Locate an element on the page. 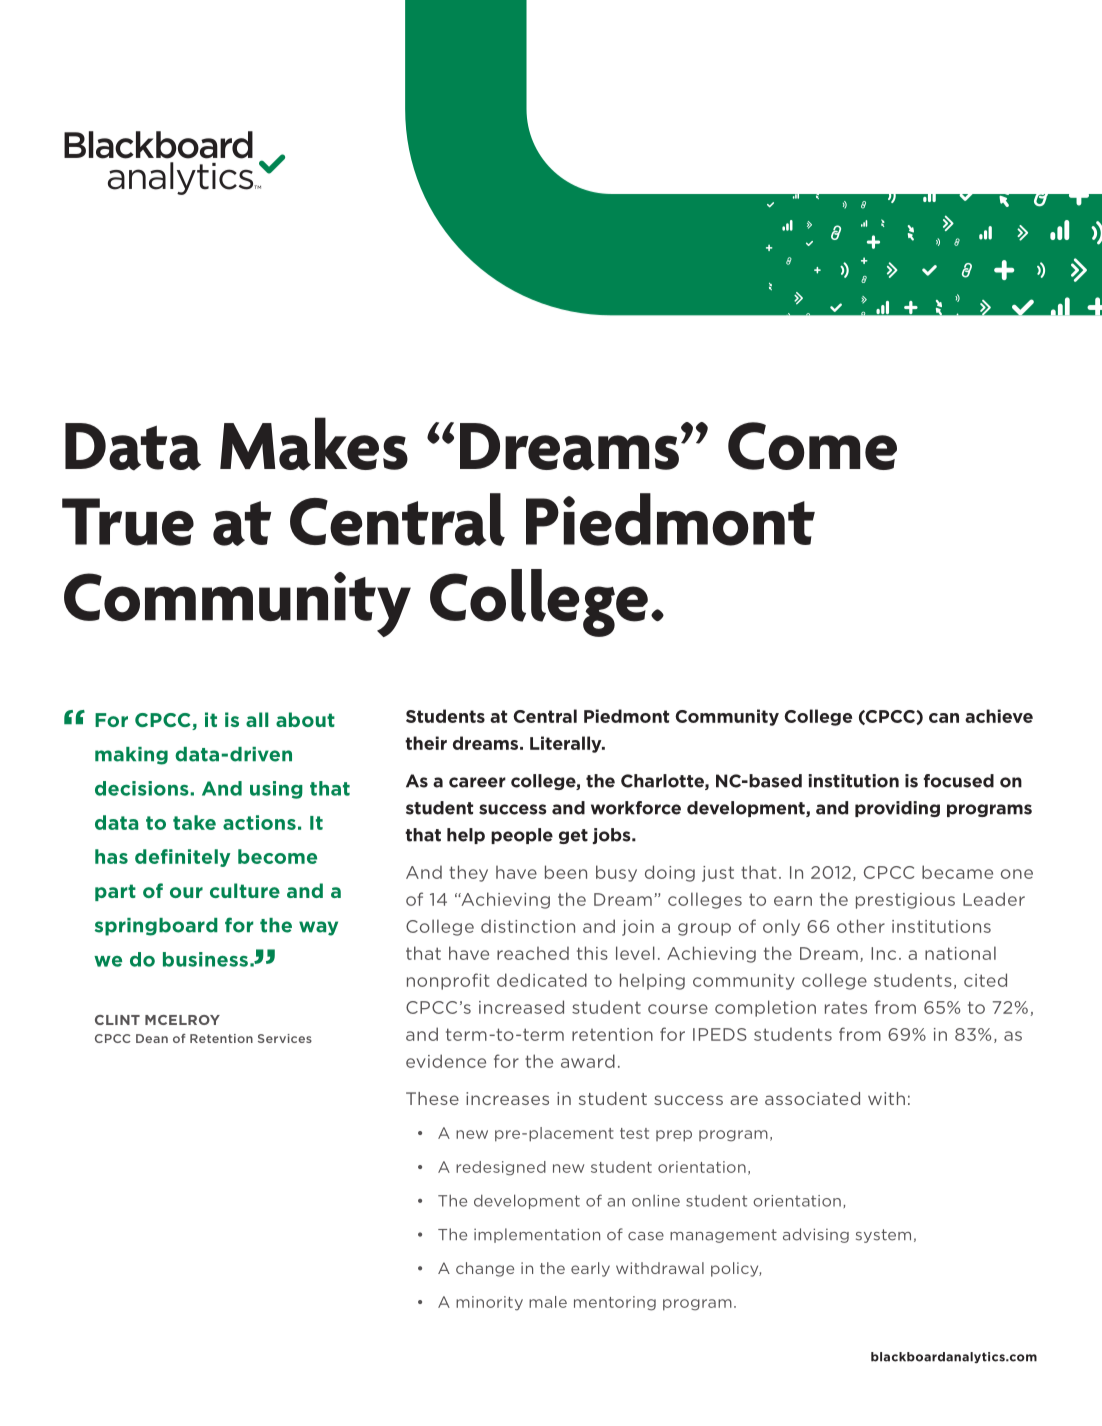 The height and width of the image is (1426, 1102). True is located at coordinates (128, 522).
